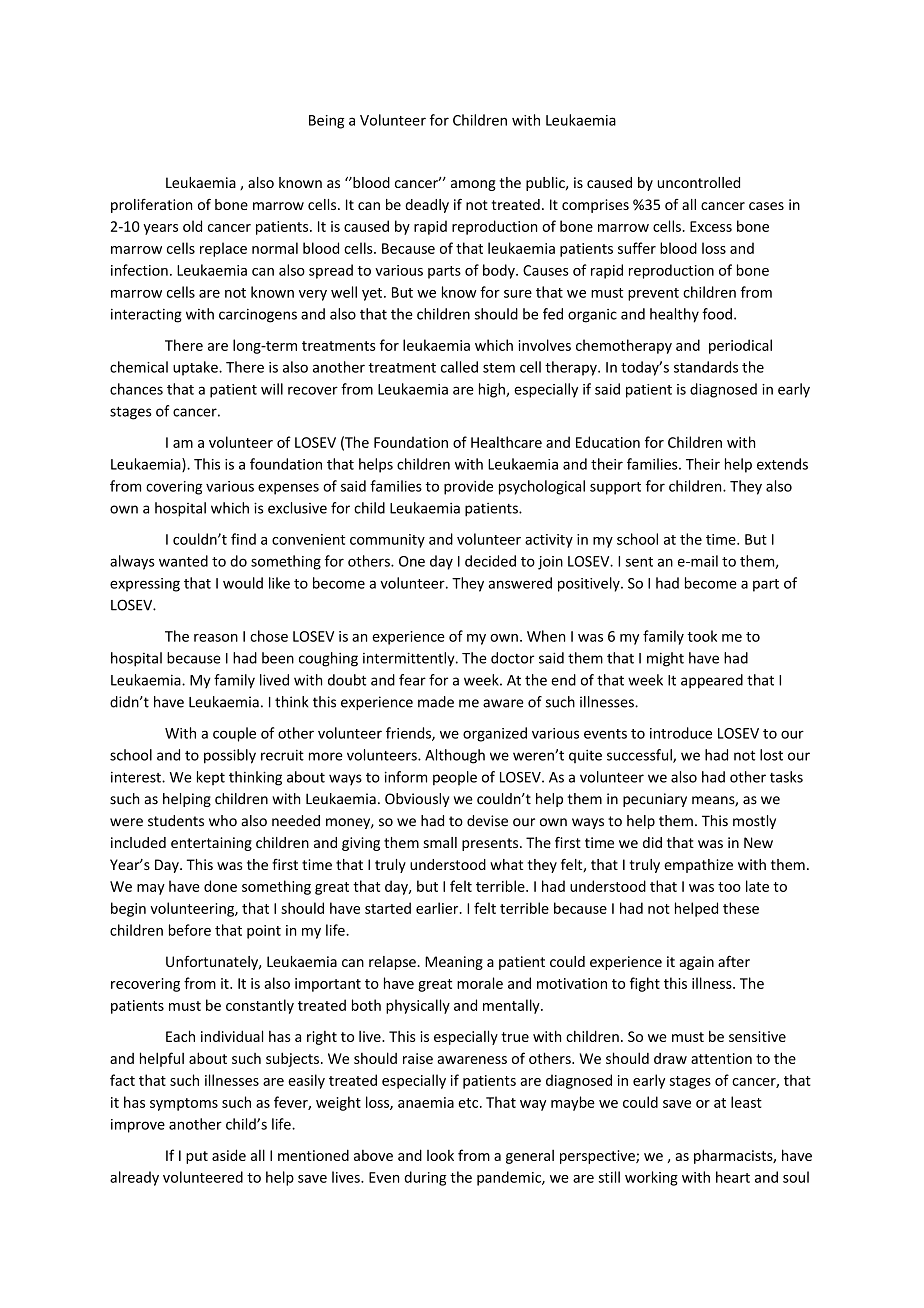 This document has height=1308, width=924. Describe the element at coordinates (440, 1155) in the document. I see `look` at that location.
